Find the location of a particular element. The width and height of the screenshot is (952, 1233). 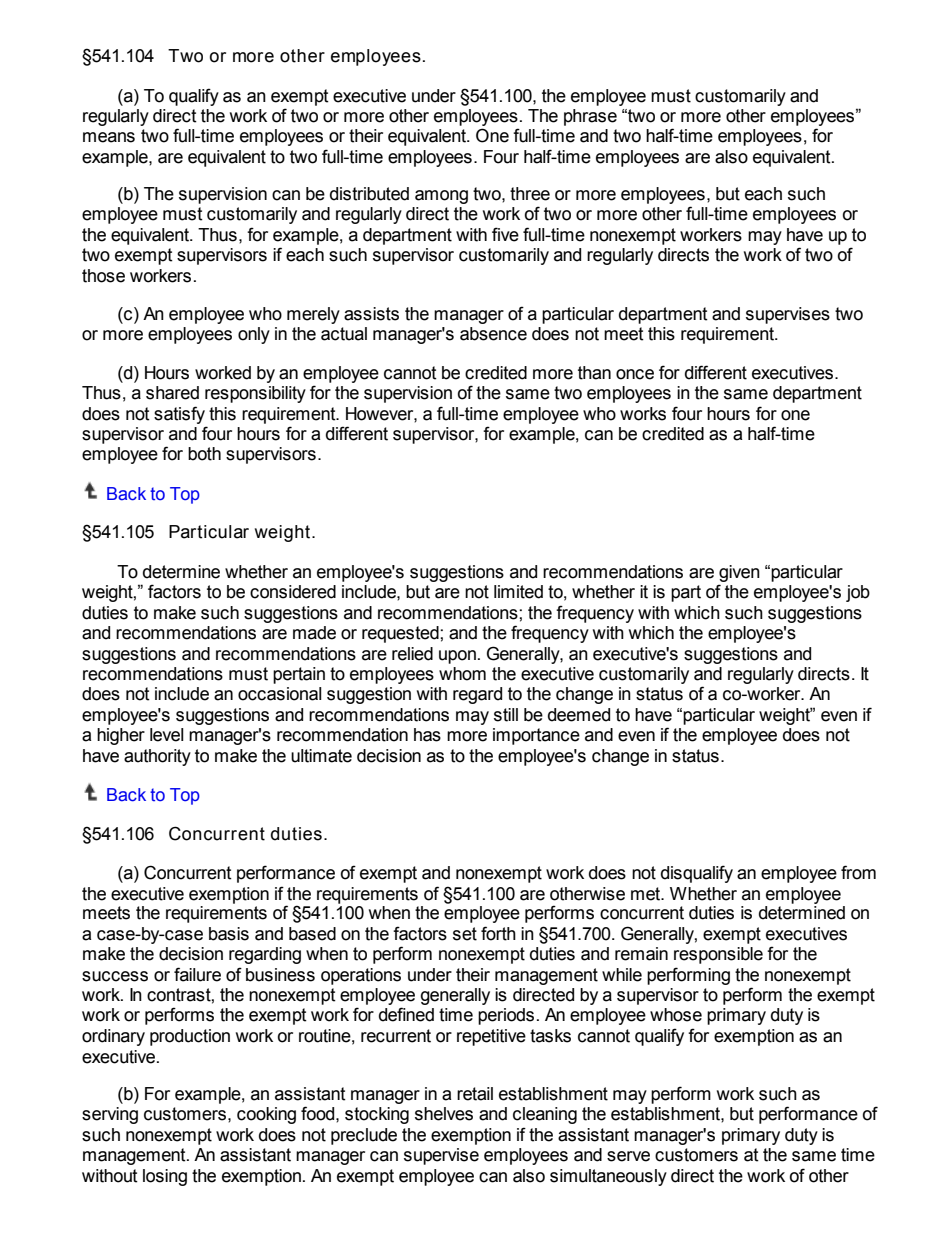

among is located at coordinates (441, 197).
